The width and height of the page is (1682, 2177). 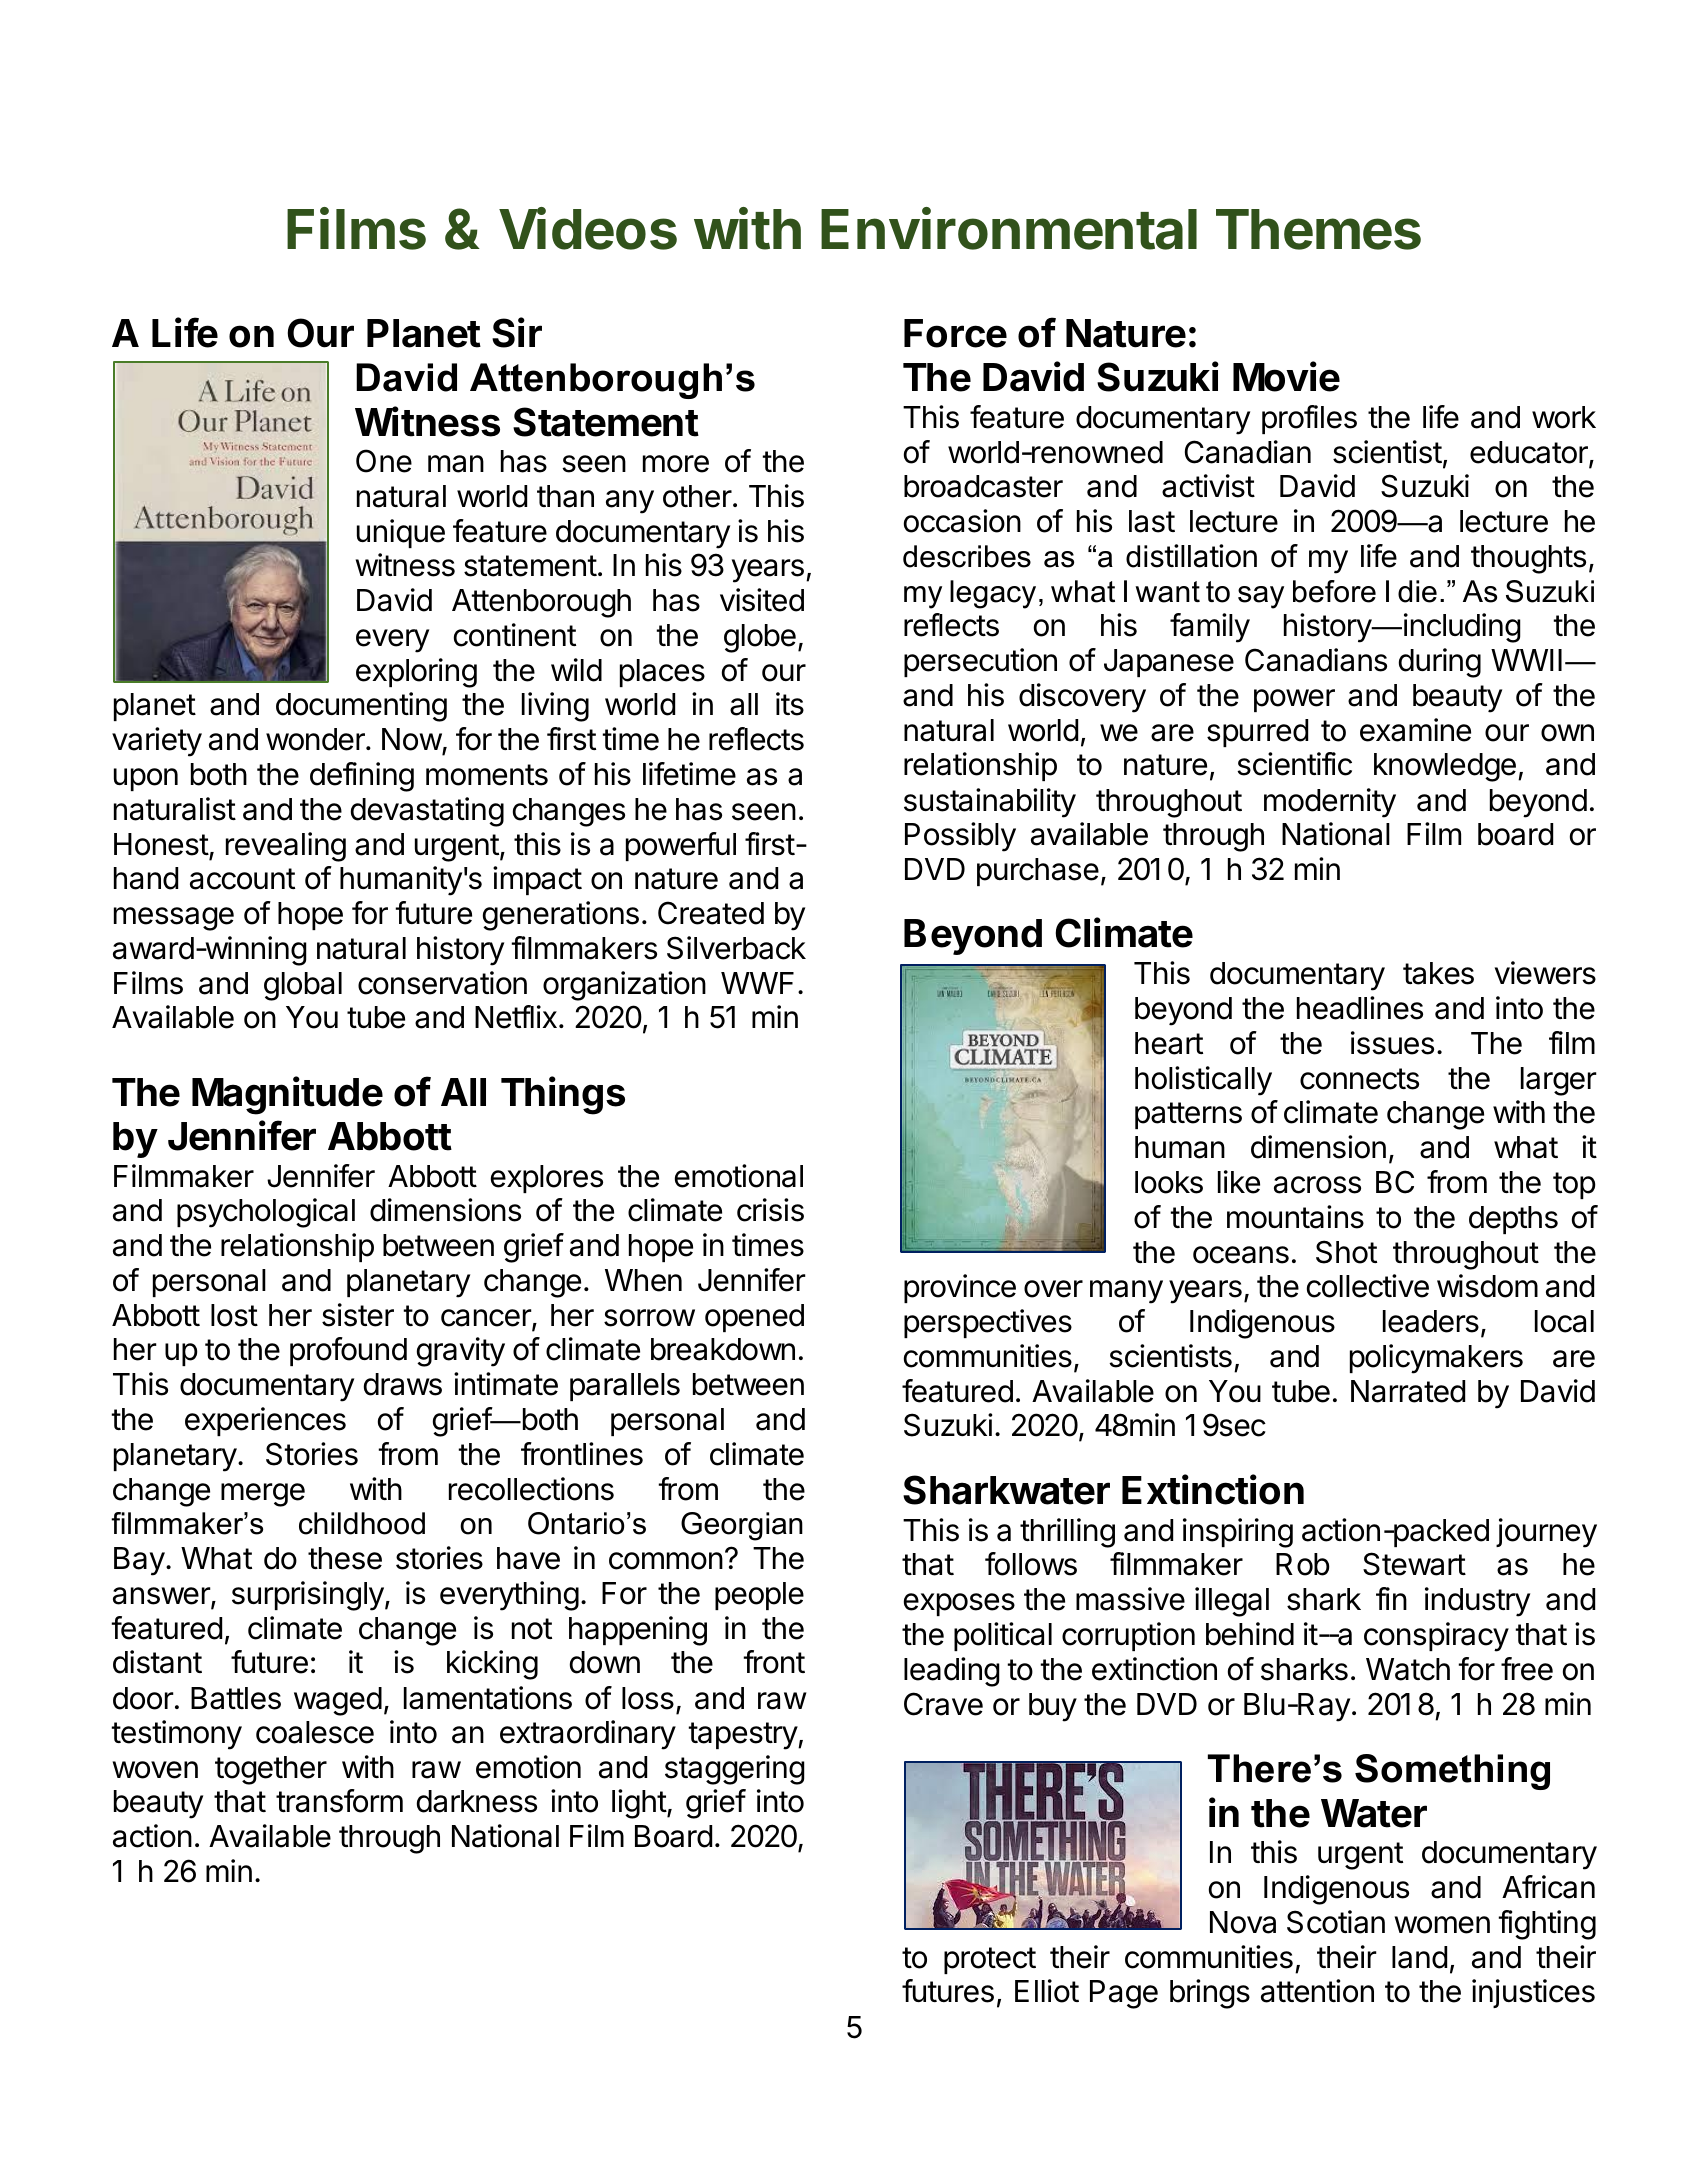 What do you see at coordinates (308, 1596) in the page?
I see `surprisingly` at bounding box center [308, 1596].
